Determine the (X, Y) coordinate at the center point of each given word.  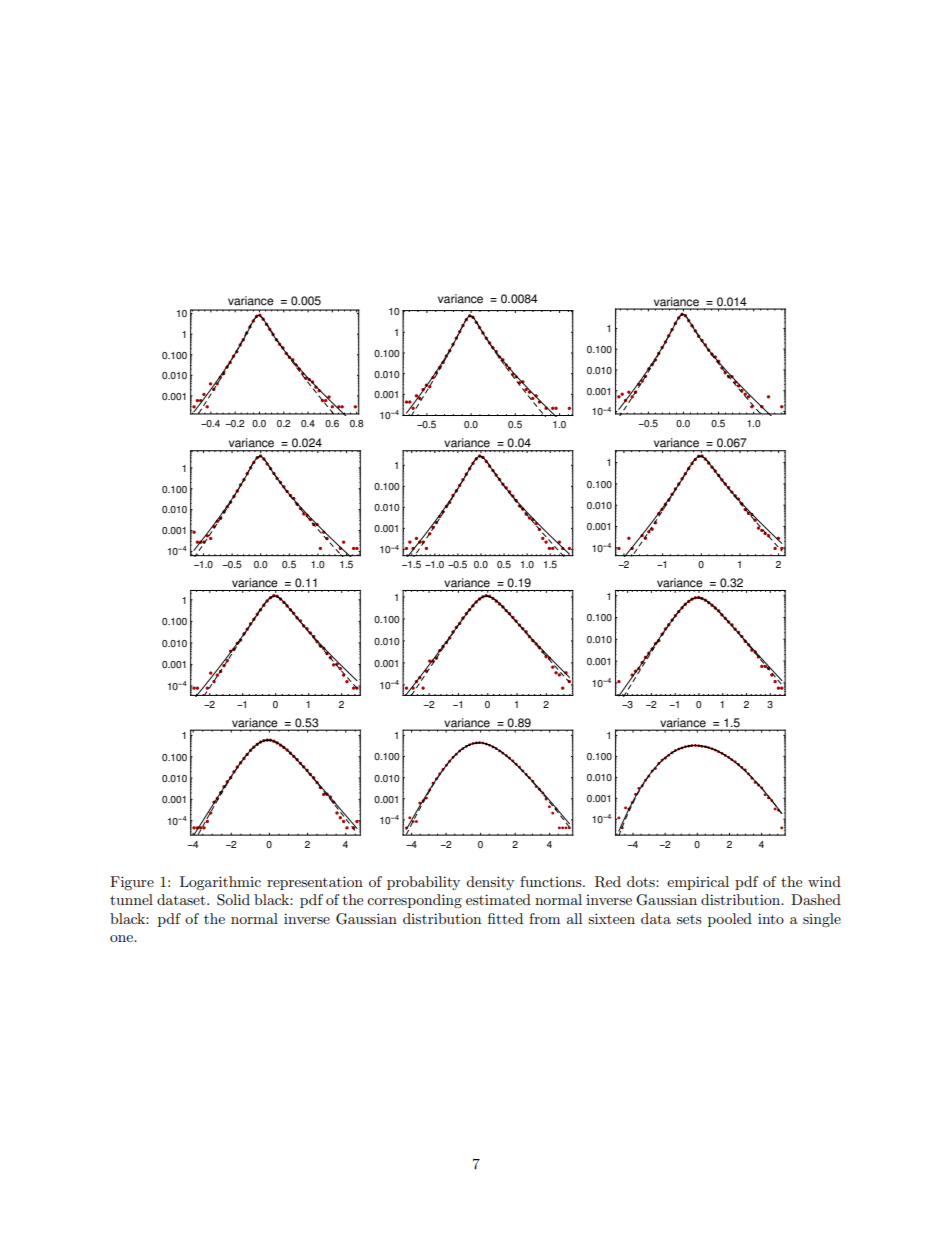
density (490, 883)
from (544, 918)
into (771, 918)
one (122, 938)
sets (689, 919)
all (574, 918)
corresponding (414, 901)
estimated (498, 899)
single (822, 920)
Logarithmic (220, 883)
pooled (730, 920)
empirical (698, 883)
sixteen (611, 918)
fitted (505, 918)
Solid (233, 900)
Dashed (816, 899)
